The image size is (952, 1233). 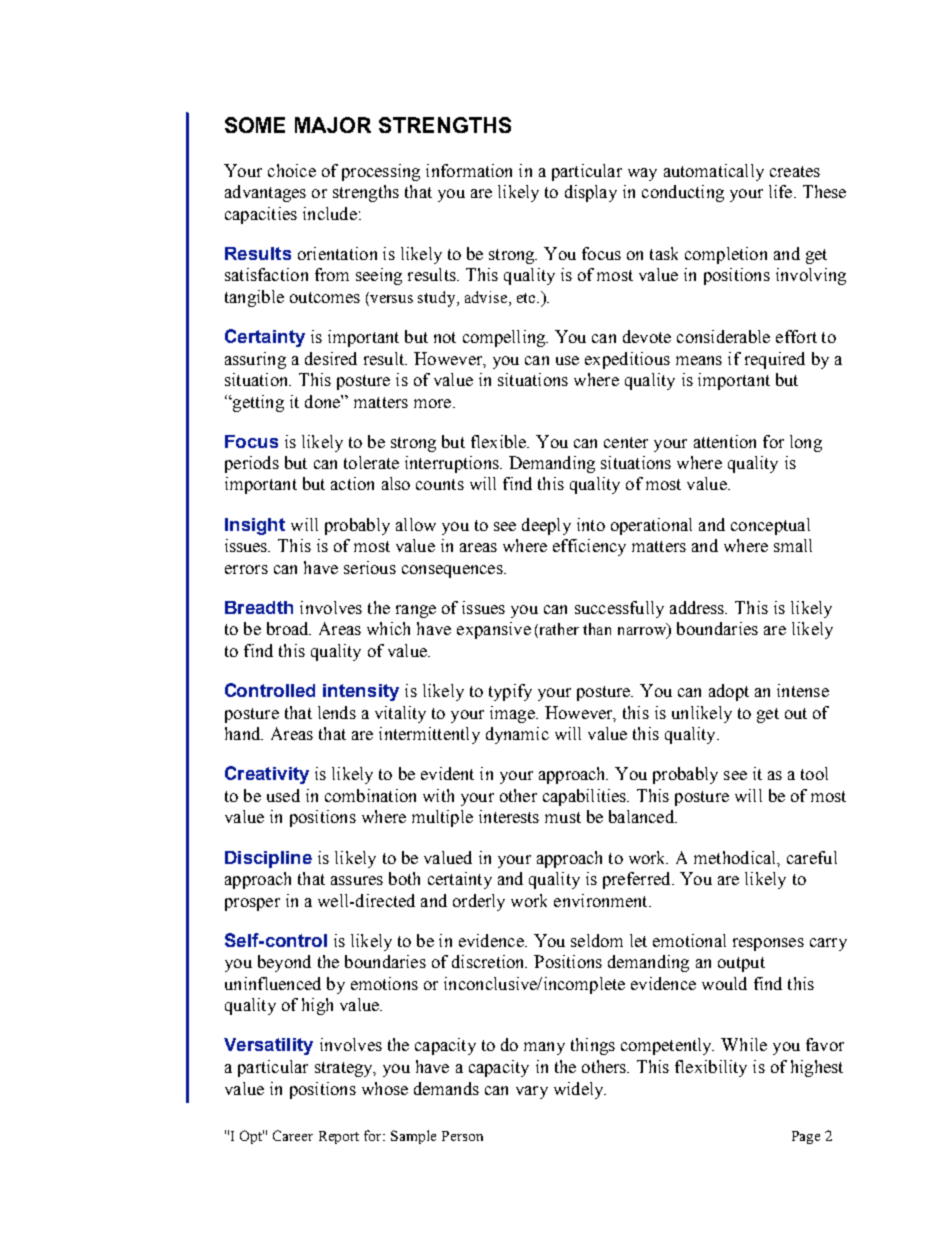 I want to click on required, so click(x=775, y=360).
